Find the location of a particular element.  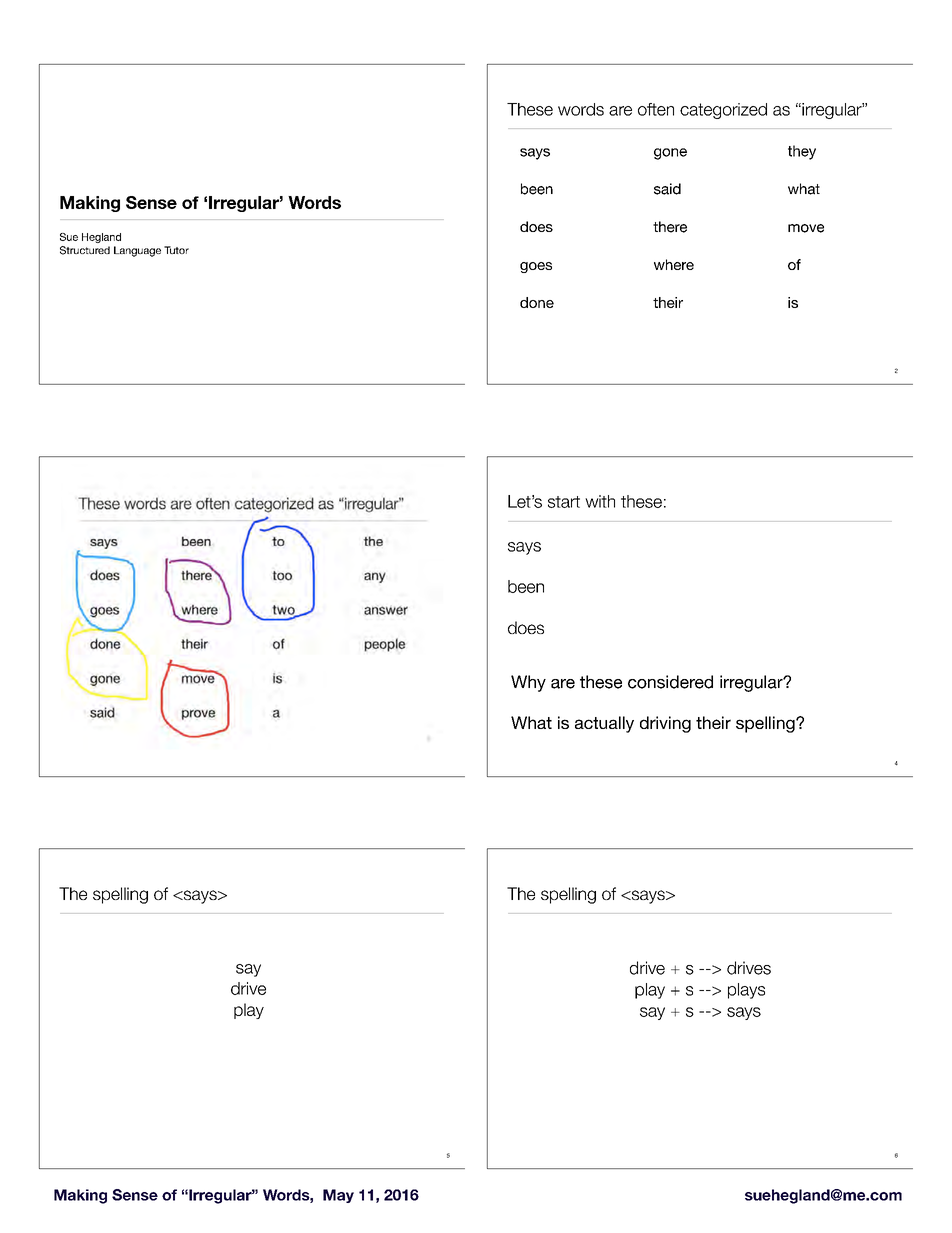

Tutor is located at coordinates (176, 250).
